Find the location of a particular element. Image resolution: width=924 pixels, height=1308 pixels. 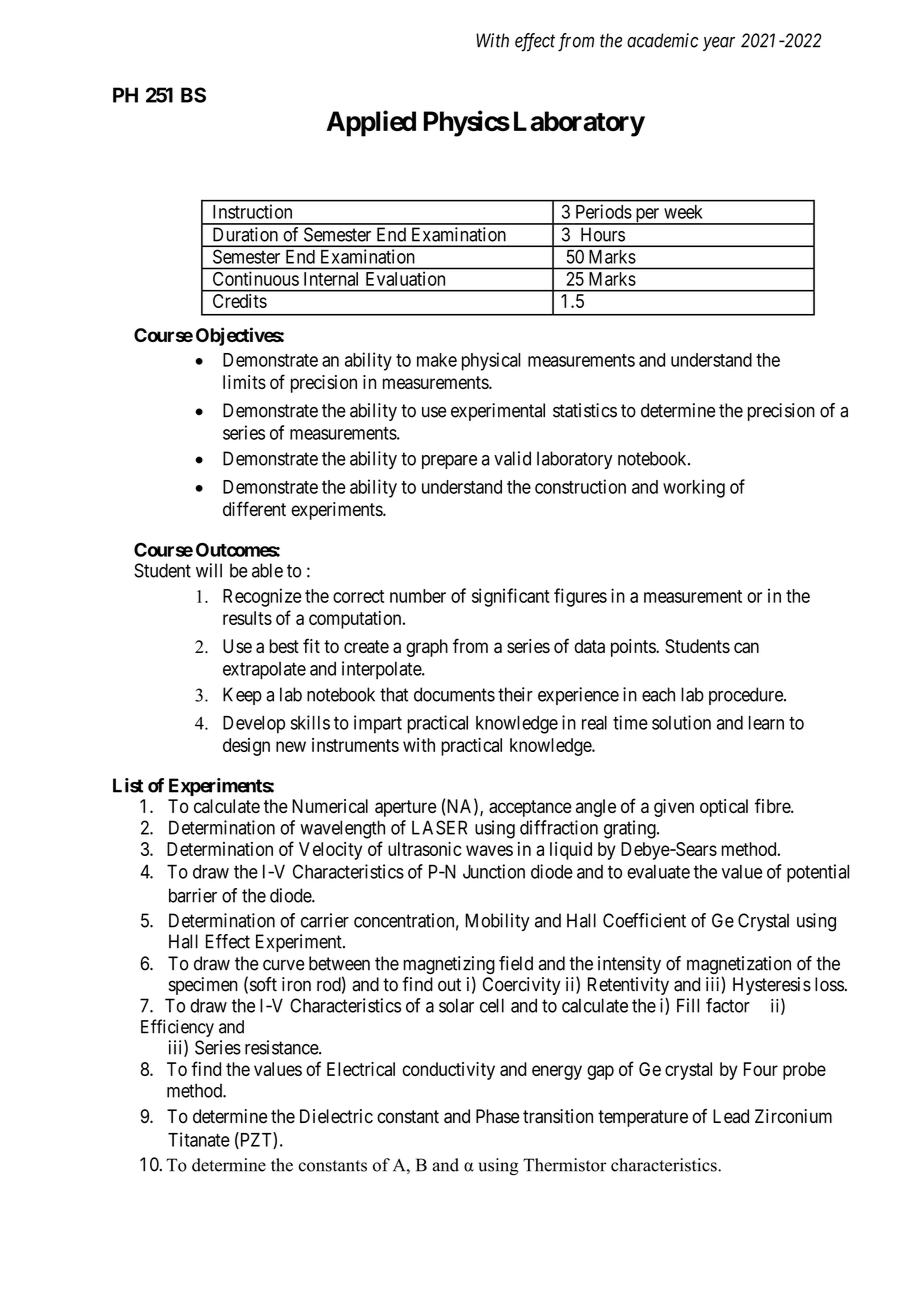

Lead is located at coordinates (731, 1116).
